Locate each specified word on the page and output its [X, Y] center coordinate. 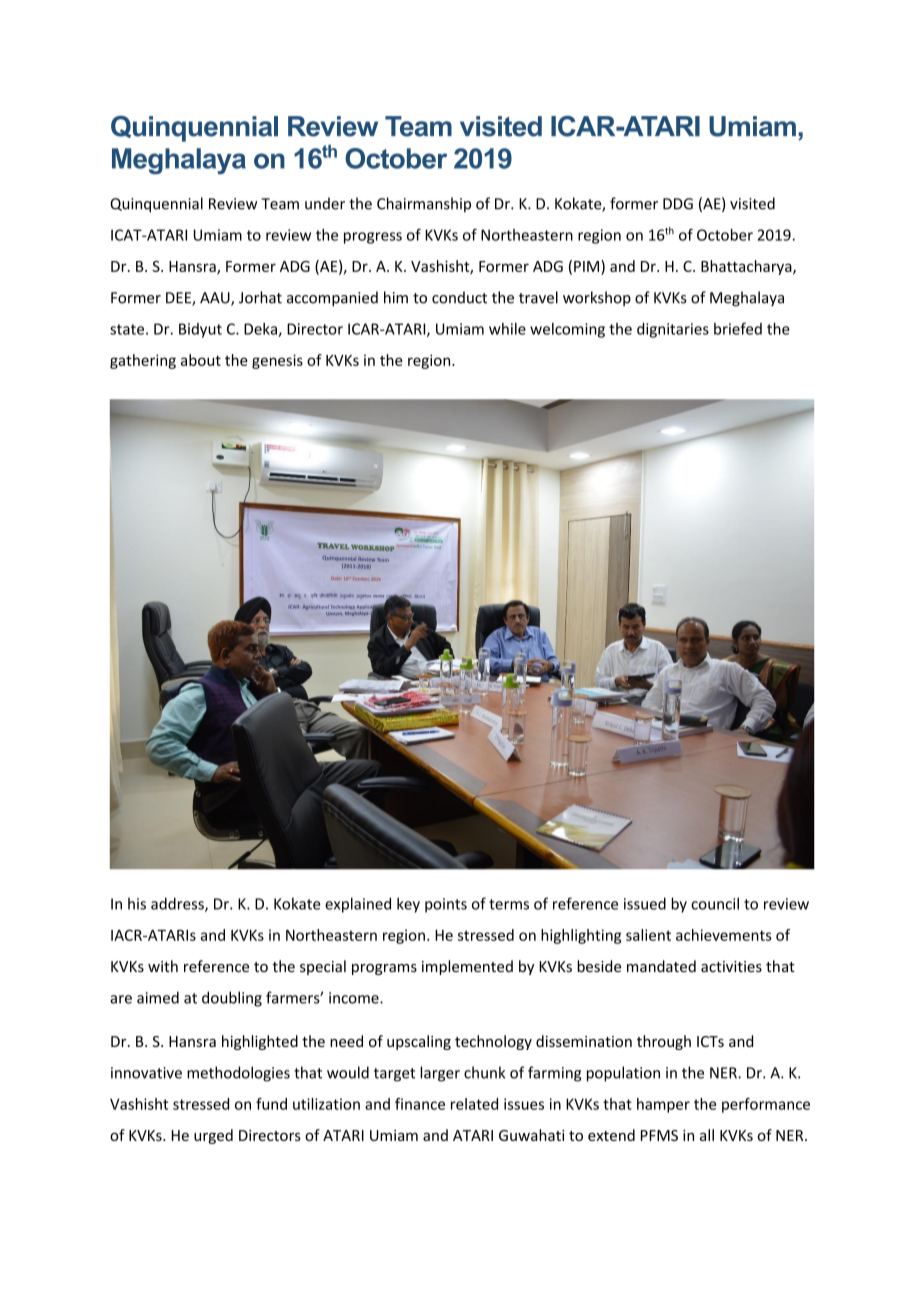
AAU [216, 299]
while [507, 329]
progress [373, 238]
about [201, 360]
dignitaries [673, 330]
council [715, 903]
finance [420, 1104]
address [178, 904]
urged [213, 1136]
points [446, 905]
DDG [678, 204]
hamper [663, 1105]
